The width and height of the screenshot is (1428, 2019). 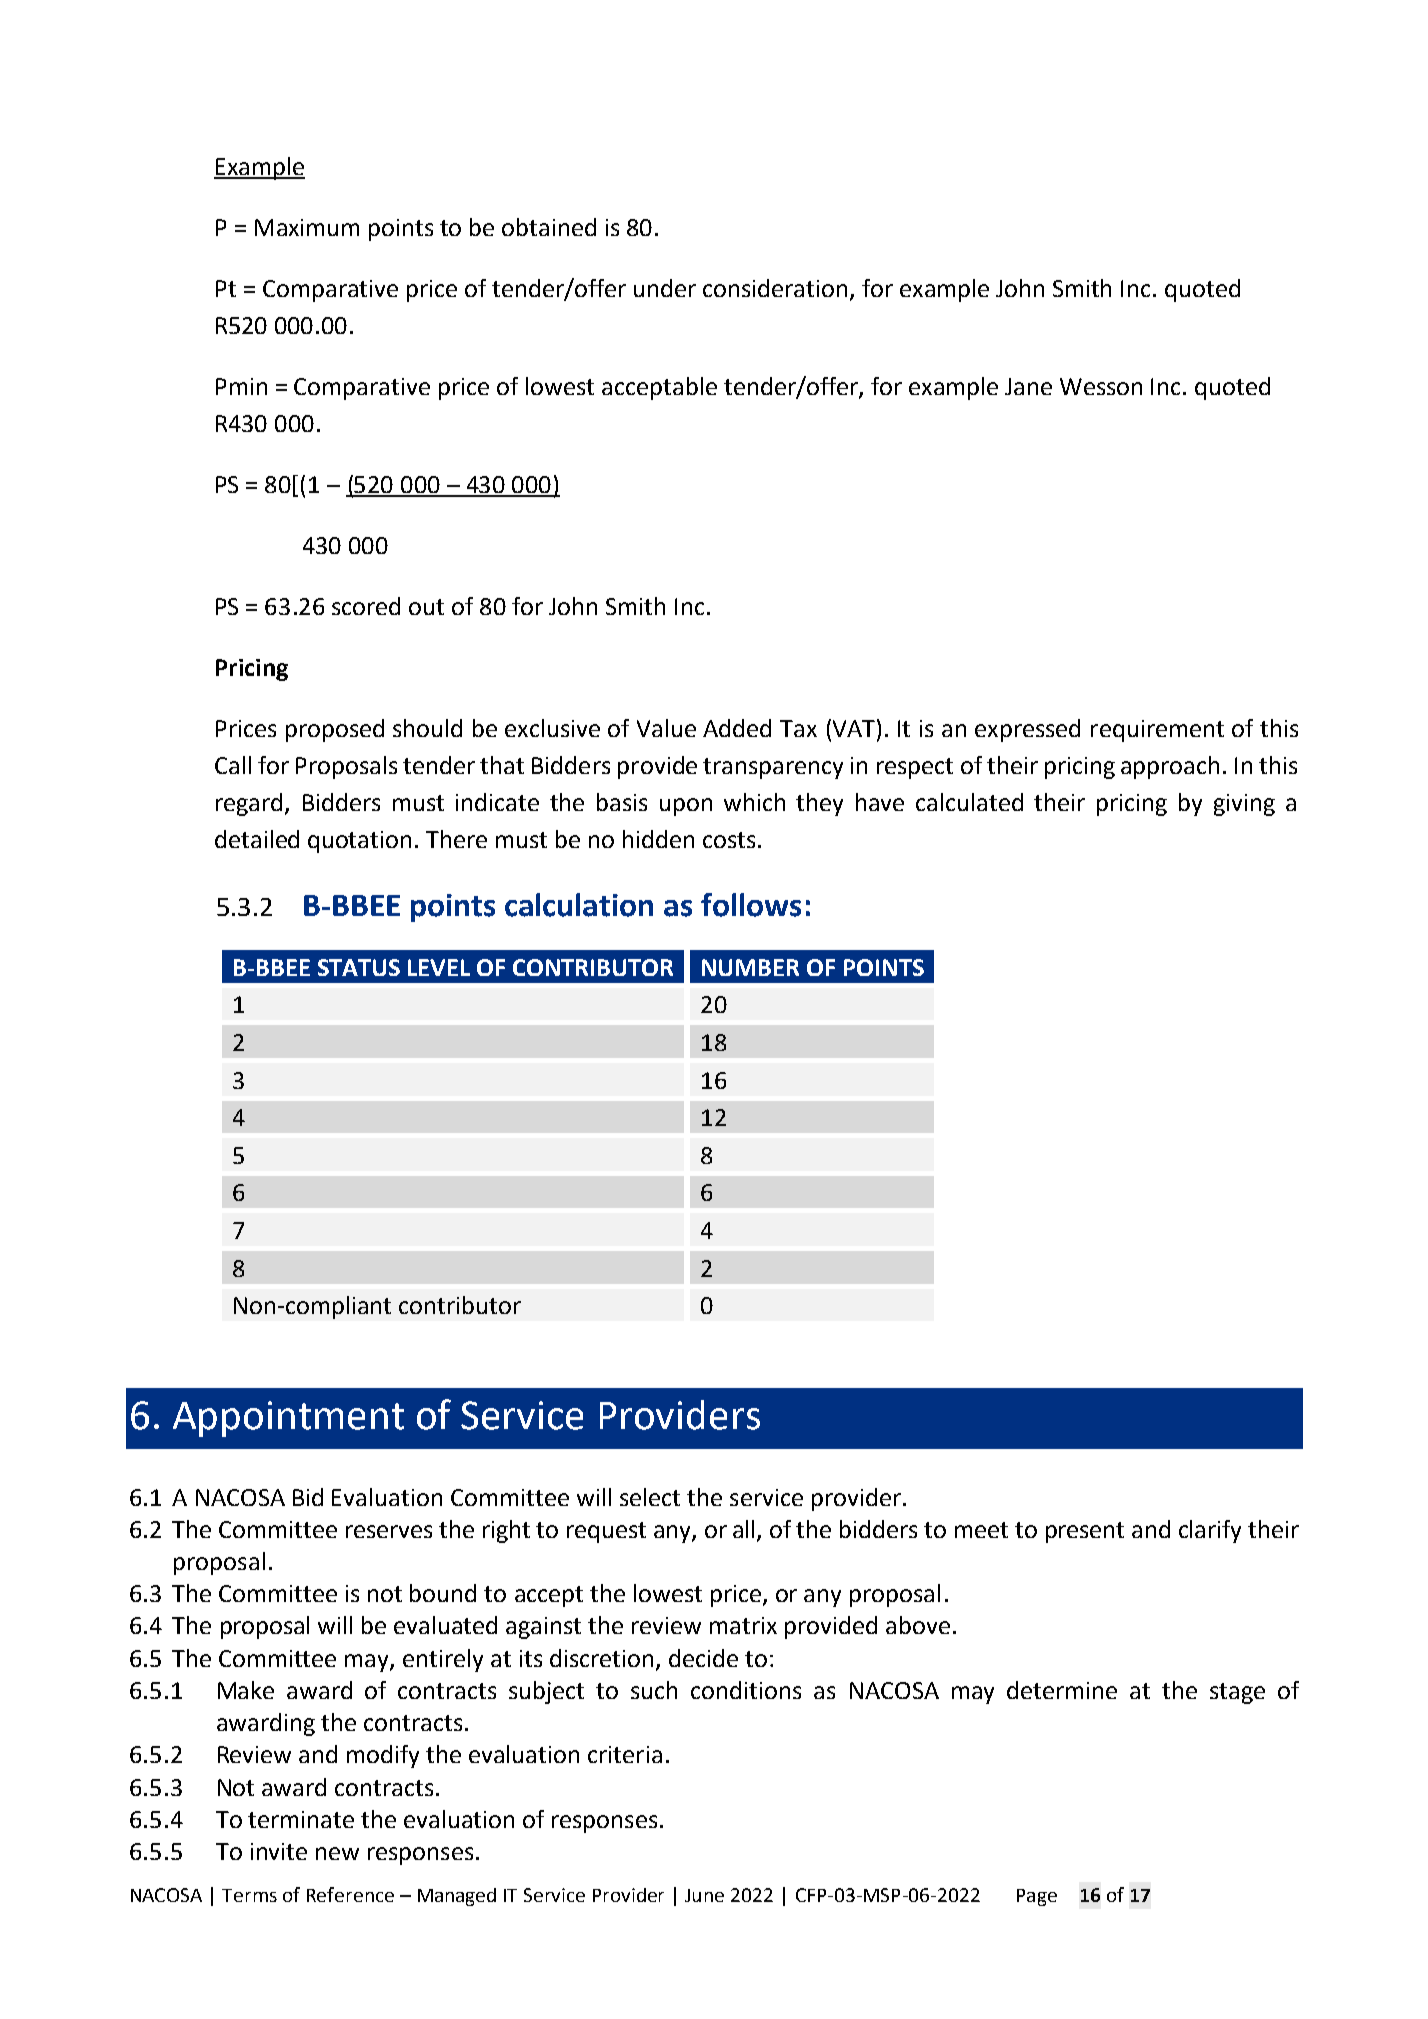 What do you see at coordinates (1210, 1531) in the screenshot?
I see `clarify` at bounding box center [1210, 1531].
